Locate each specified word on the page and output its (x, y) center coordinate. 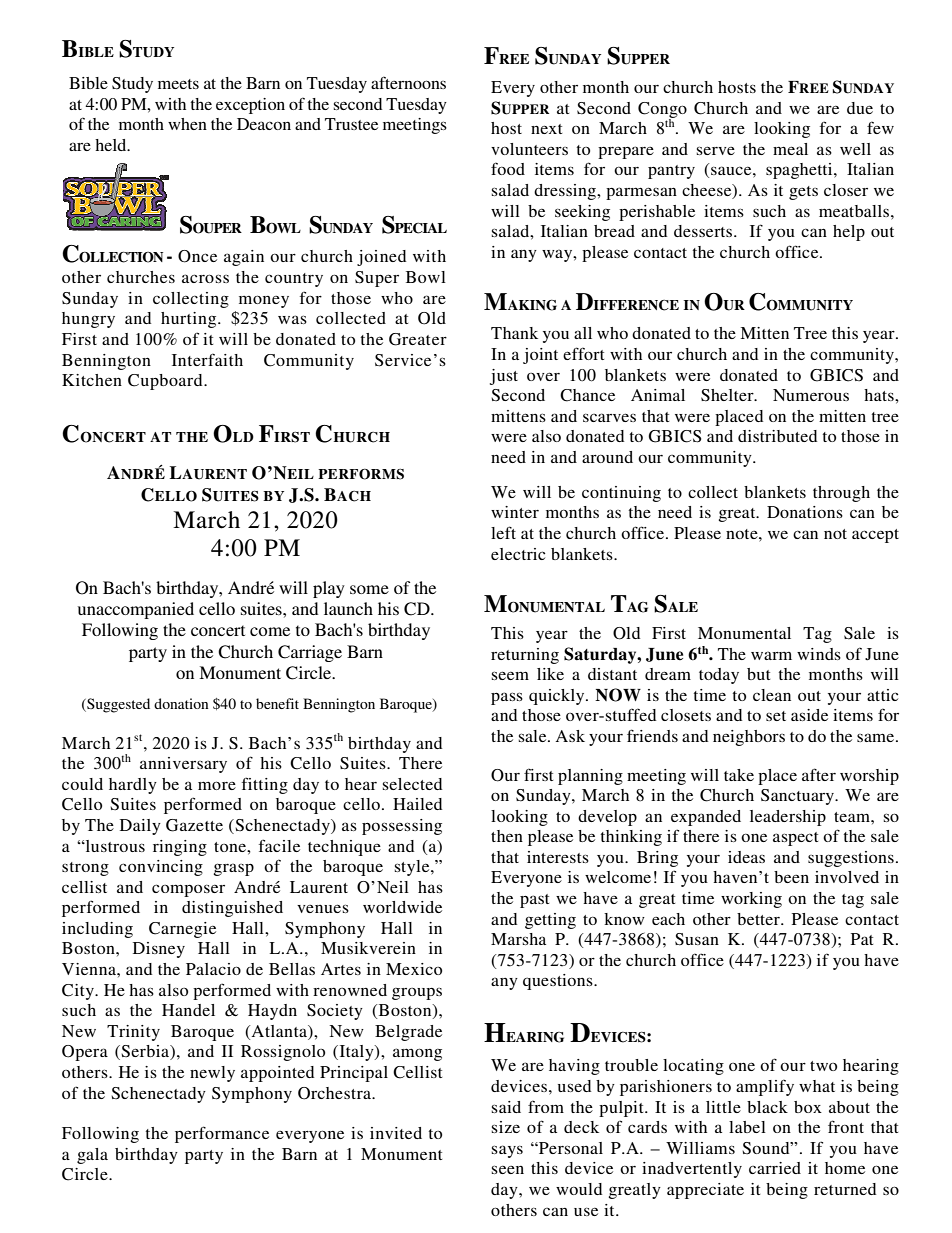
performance (222, 1134)
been (791, 877)
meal (790, 149)
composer (188, 890)
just (504, 377)
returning (525, 656)
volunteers (529, 149)
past (534, 901)
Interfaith (207, 359)
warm (771, 655)
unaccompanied (136, 610)
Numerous (811, 395)
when (187, 124)
